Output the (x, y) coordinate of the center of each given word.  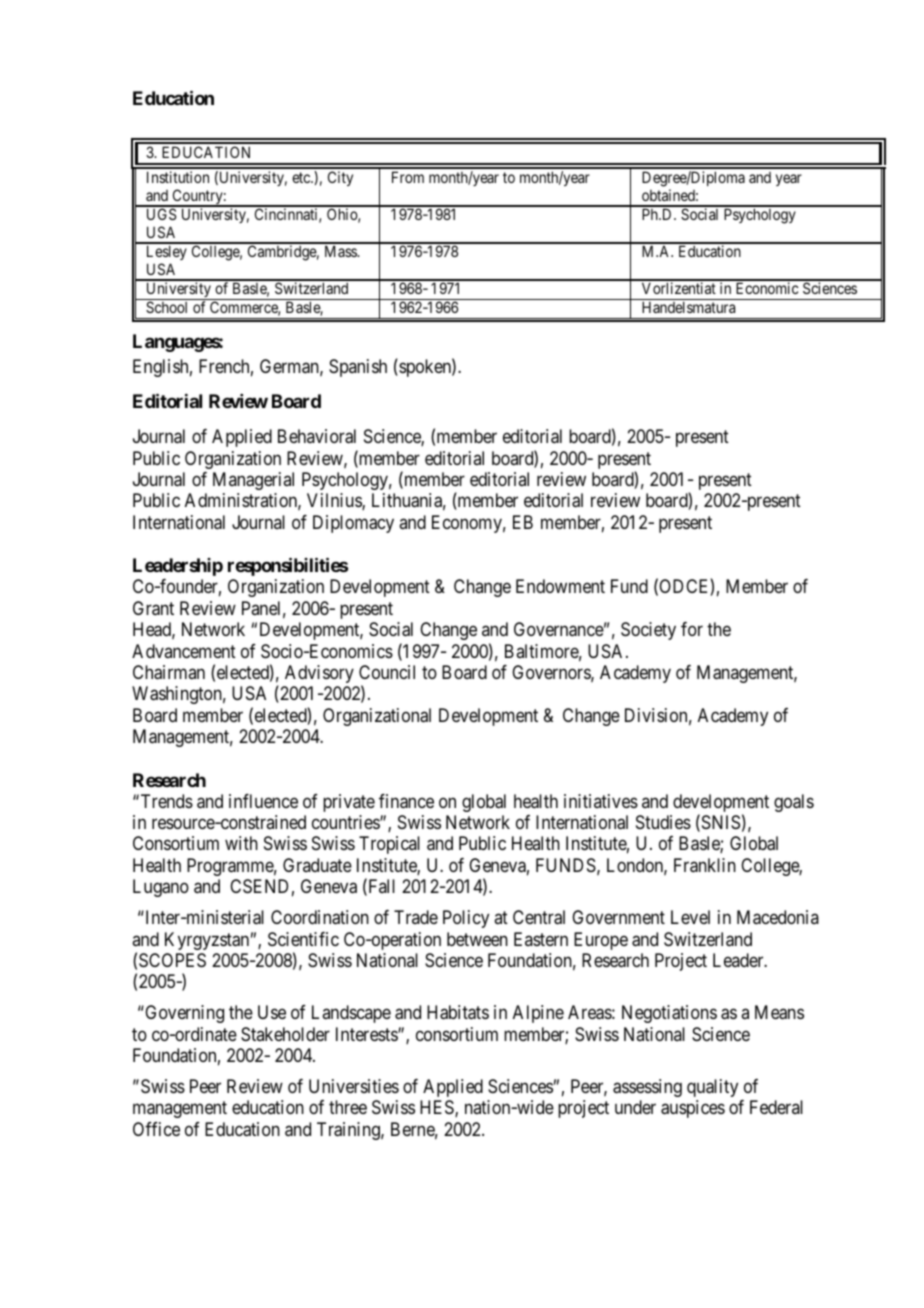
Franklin (705, 865)
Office (156, 1129)
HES (438, 1108)
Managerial (253, 481)
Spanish (358, 368)
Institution (178, 177)
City (340, 178)
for (692, 629)
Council (387, 672)
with (241, 843)
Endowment (560, 586)
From (408, 177)
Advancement (184, 651)
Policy (466, 919)
